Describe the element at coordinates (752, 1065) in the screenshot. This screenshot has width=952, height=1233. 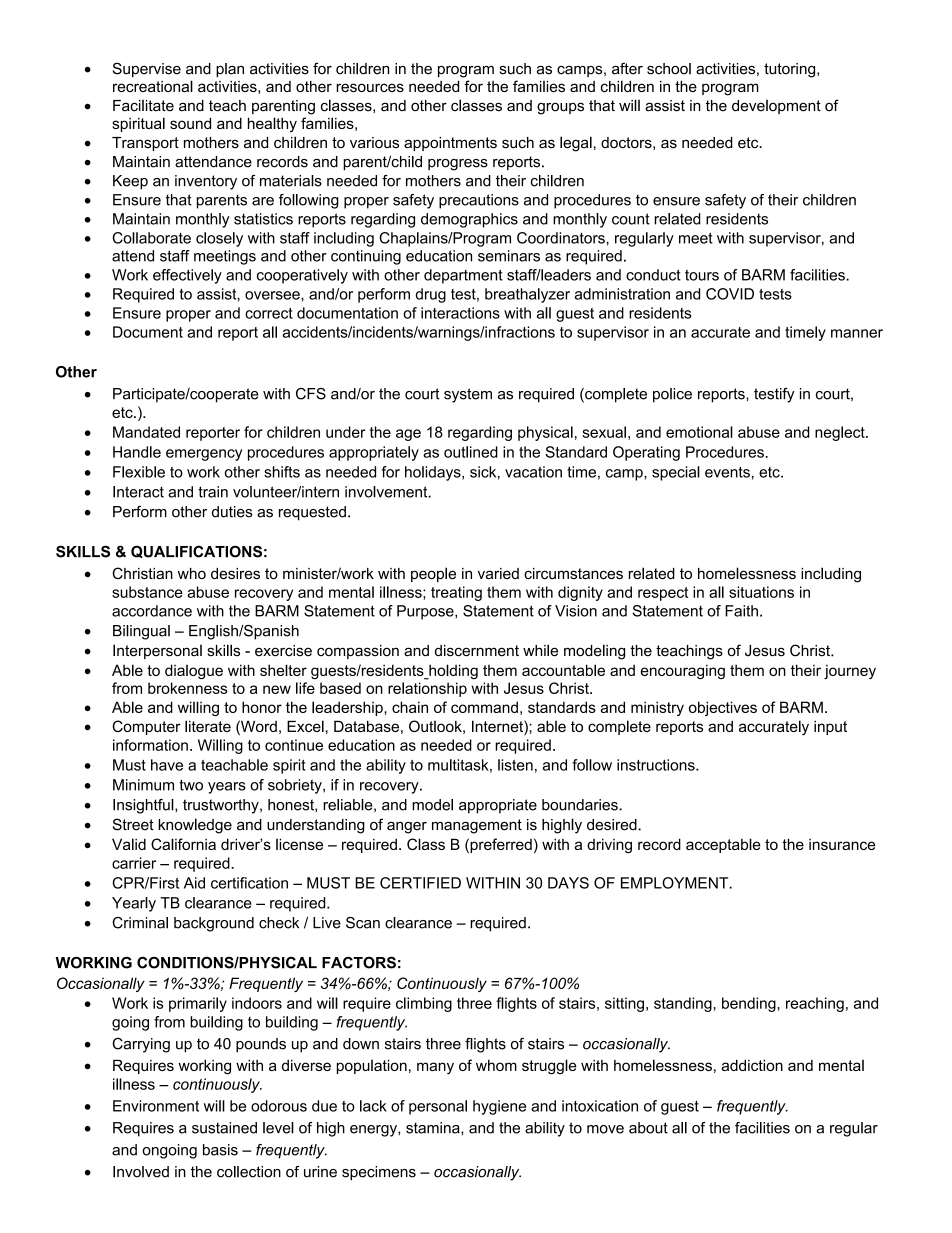
I see `addiction` at that location.
